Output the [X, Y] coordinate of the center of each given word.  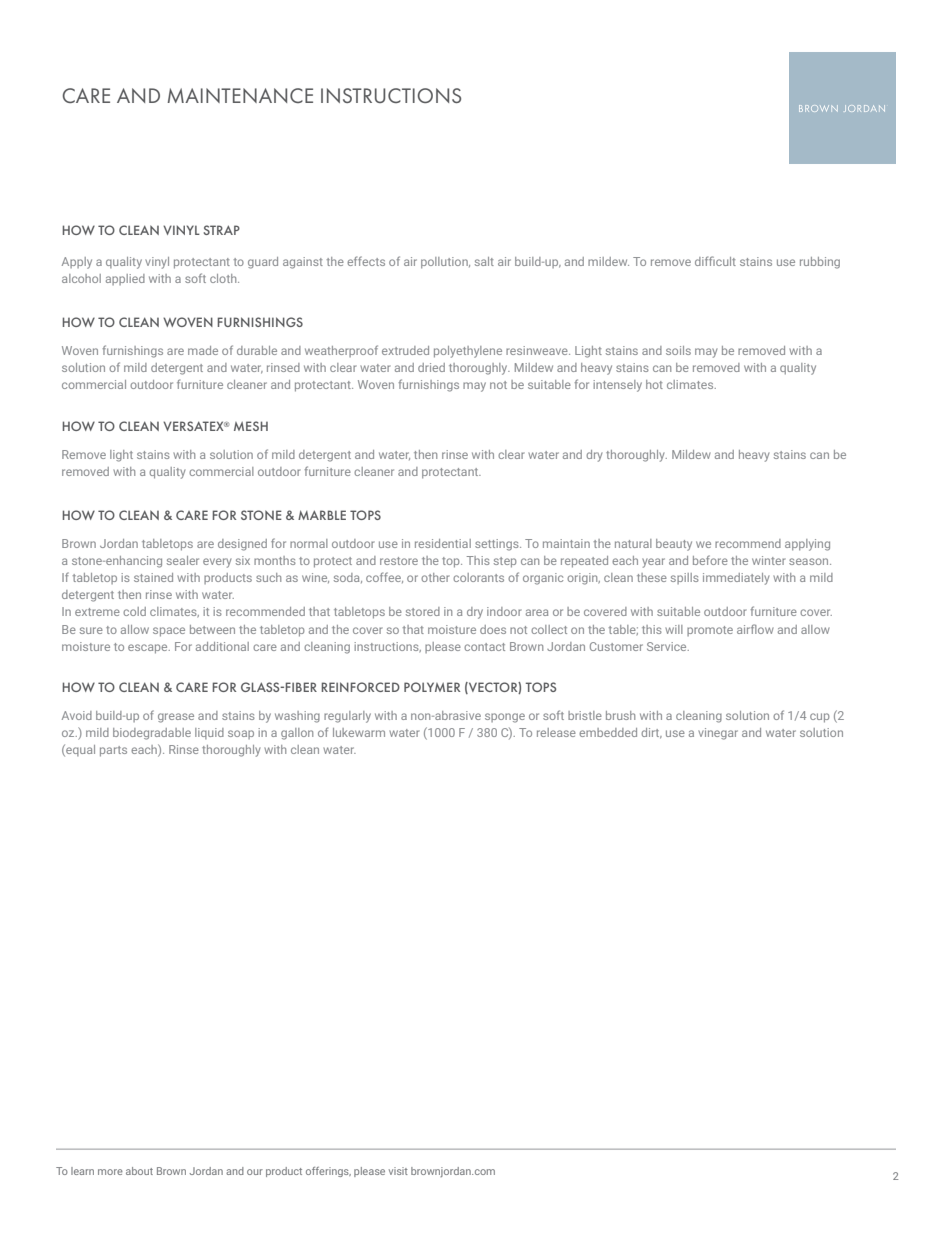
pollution [445, 263]
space [169, 632]
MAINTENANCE [240, 95]
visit [398, 1171]
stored [423, 611]
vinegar [718, 734]
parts [113, 751]
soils [678, 350]
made [203, 350]
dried [431, 367]
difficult [715, 261]
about [139, 1171]
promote [710, 631]
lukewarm [359, 732]
